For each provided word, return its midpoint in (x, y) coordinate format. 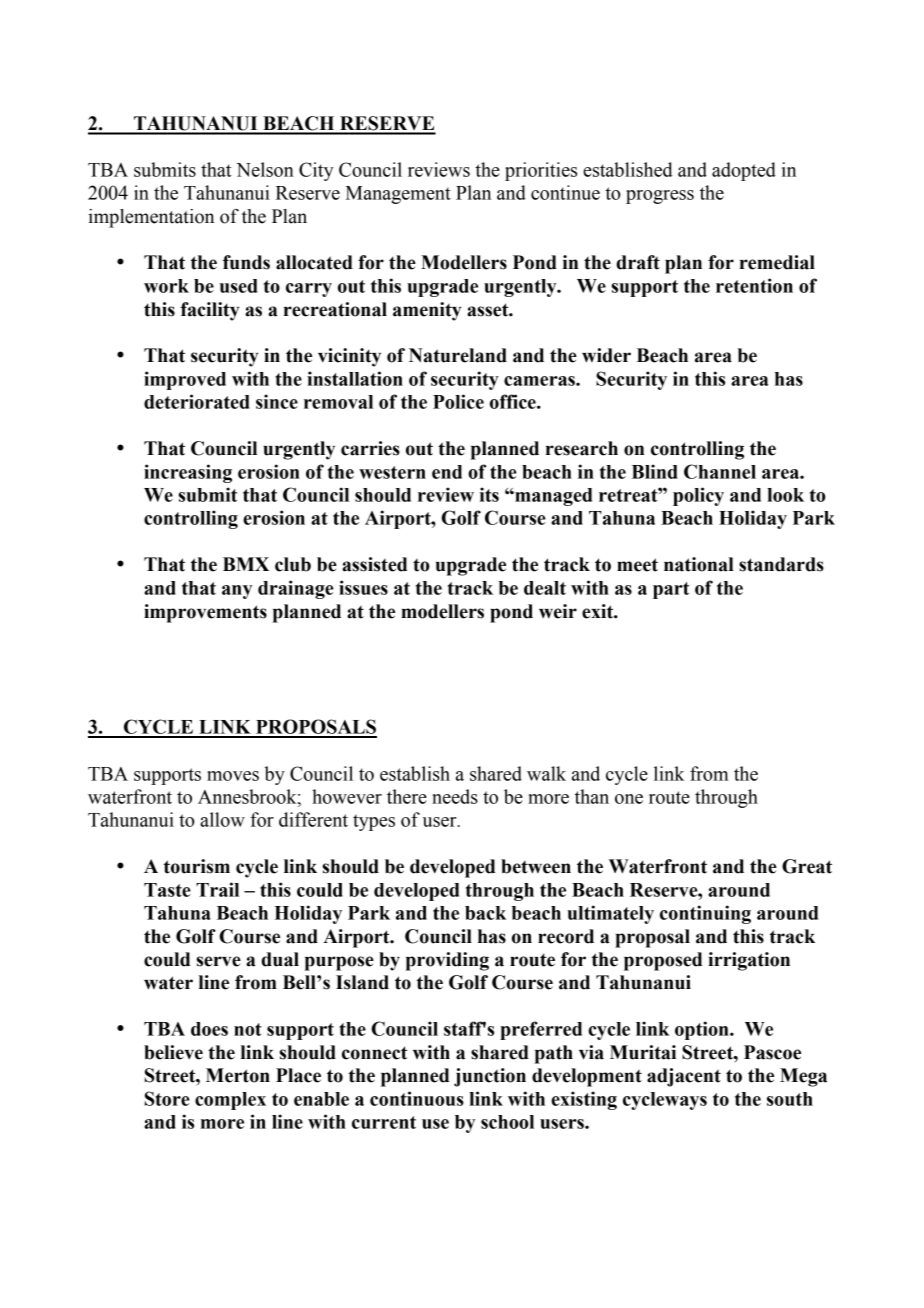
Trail (217, 889)
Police (458, 401)
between (536, 866)
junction (490, 1077)
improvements (205, 613)
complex (230, 1101)
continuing (705, 914)
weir (558, 611)
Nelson (265, 169)
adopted (744, 171)
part (671, 590)
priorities (541, 171)
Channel (720, 471)
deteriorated (197, 401)
